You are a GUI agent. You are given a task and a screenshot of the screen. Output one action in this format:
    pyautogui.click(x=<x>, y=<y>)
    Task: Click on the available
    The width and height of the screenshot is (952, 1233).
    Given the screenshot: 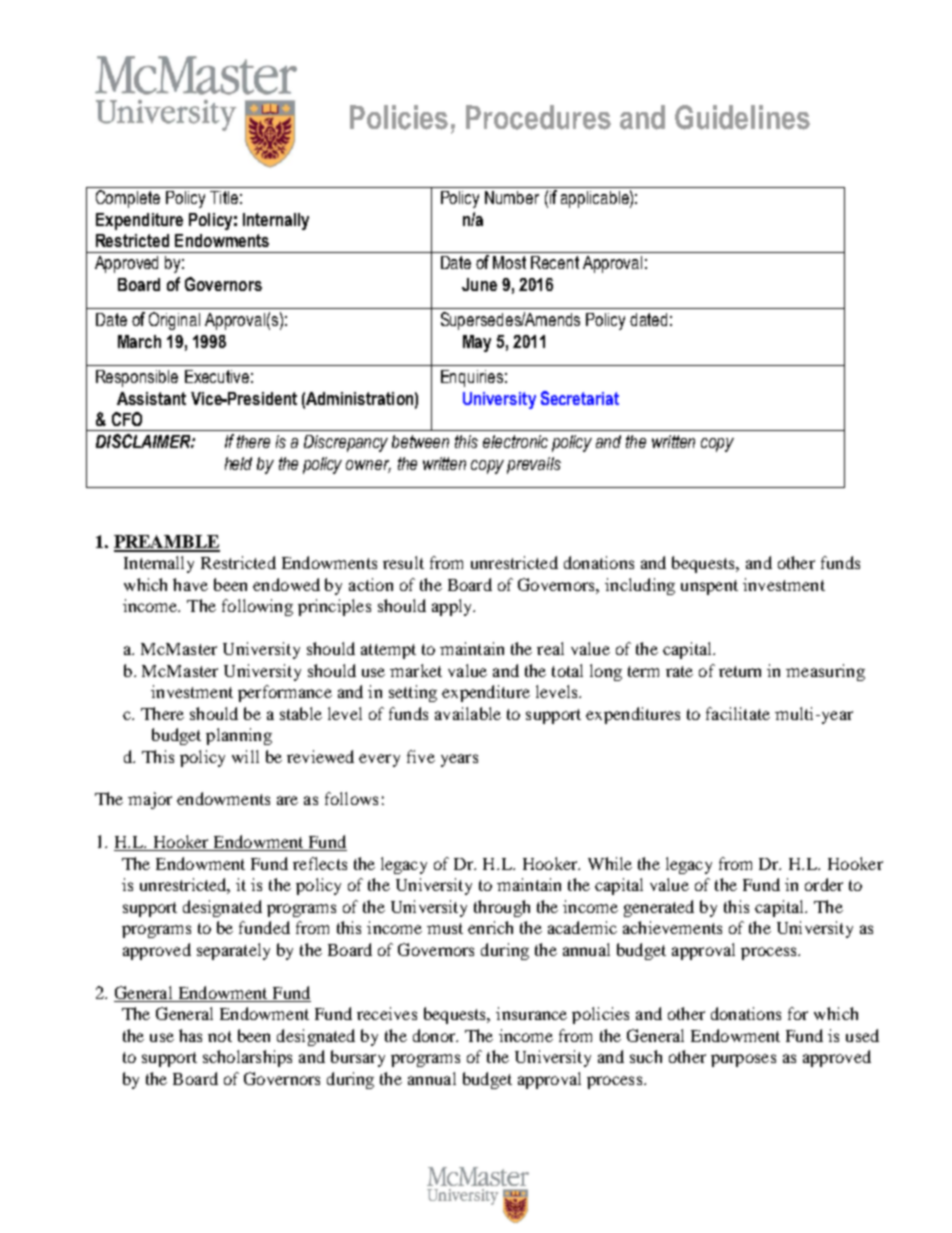 What is the action you would take?
    pyautogui.click(x=468, y=713)
